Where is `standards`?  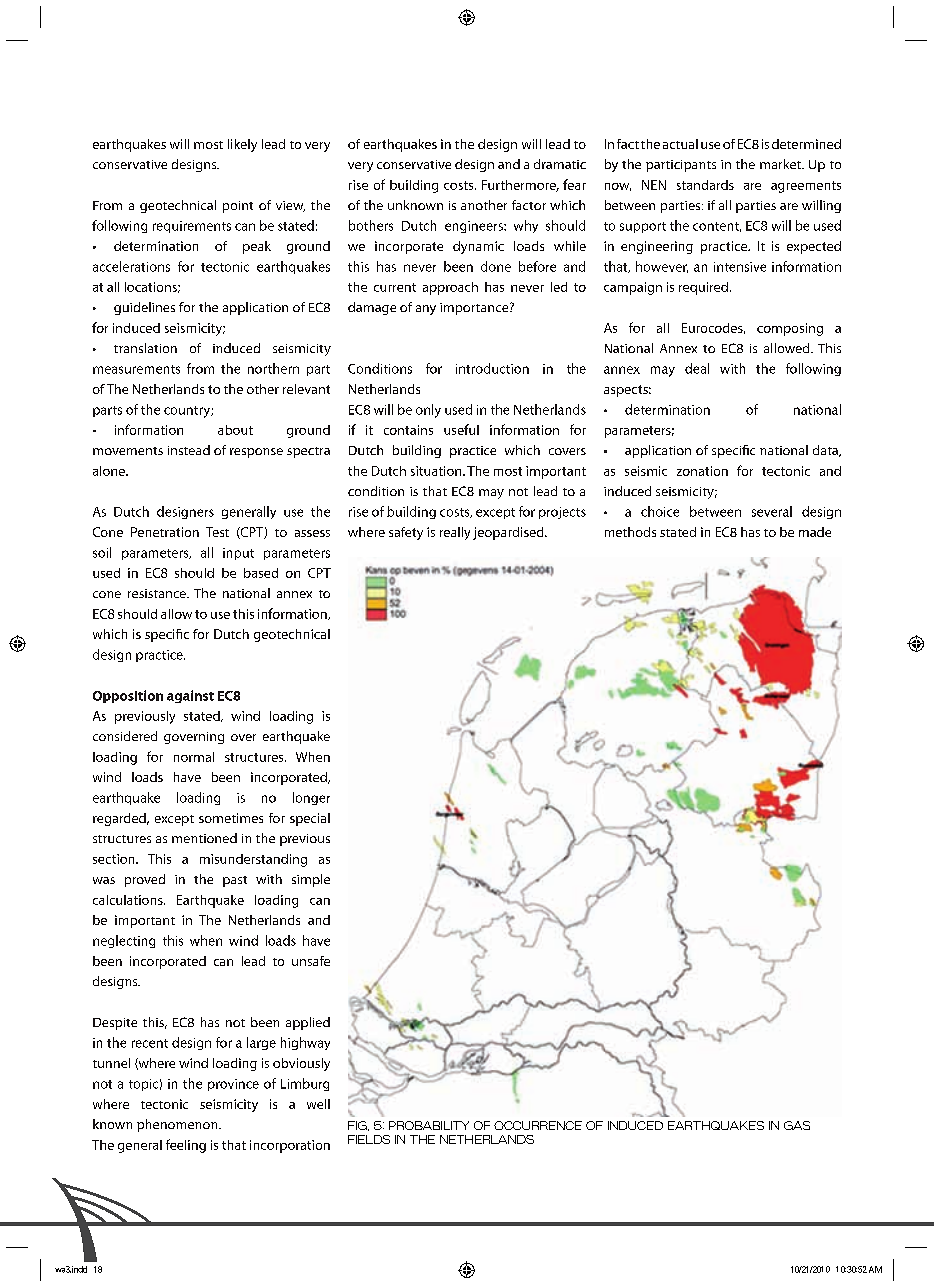
standards is located at coordinates (705, 185).
